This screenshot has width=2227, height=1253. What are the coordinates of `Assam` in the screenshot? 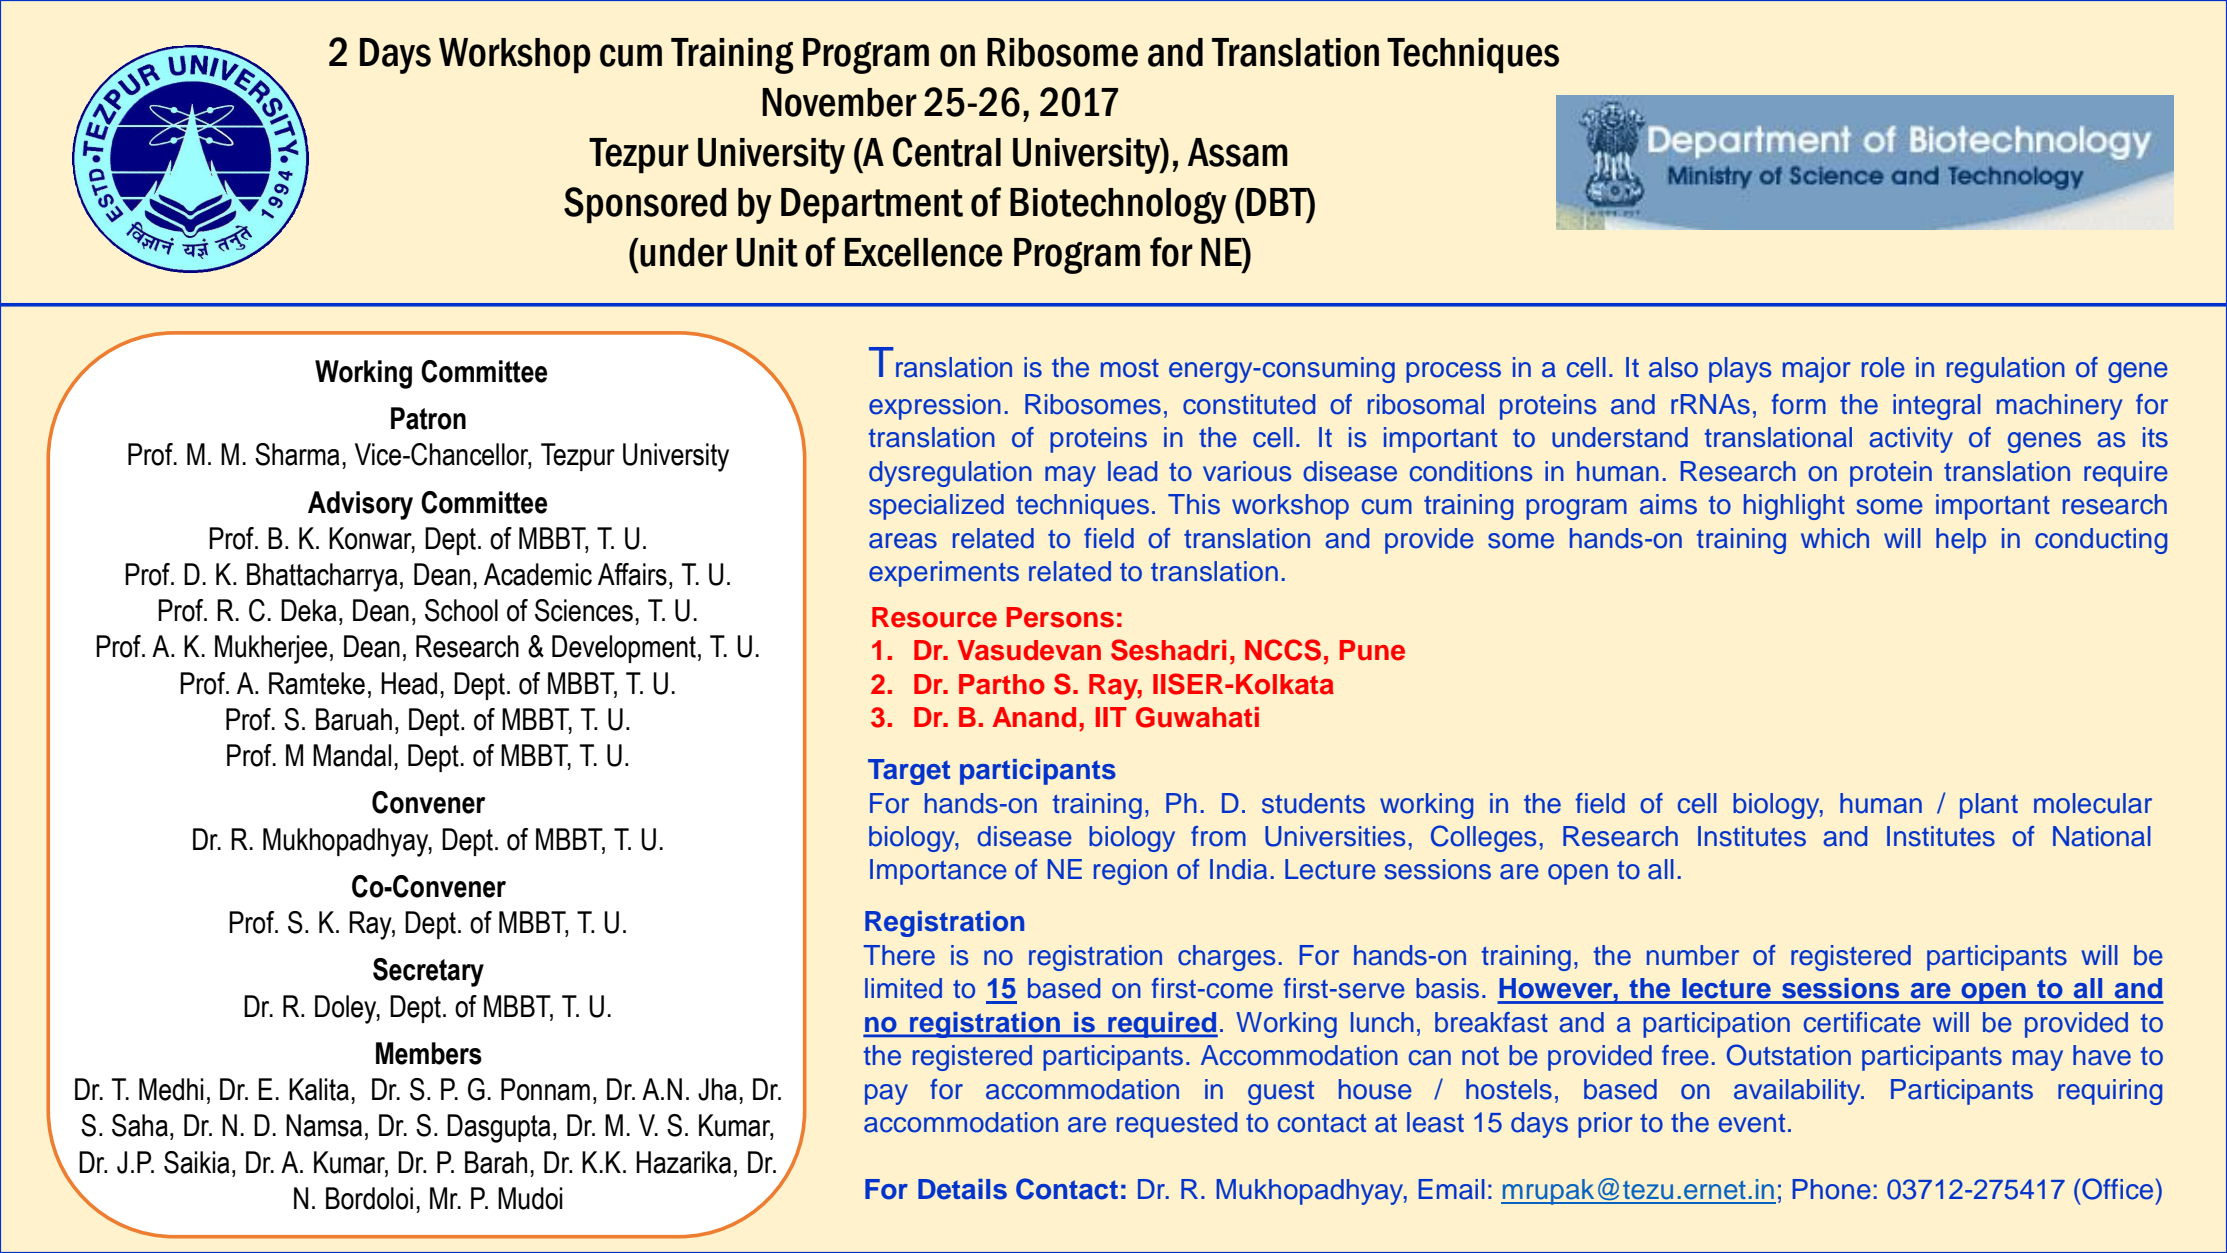 It's located at (1238, 152).
